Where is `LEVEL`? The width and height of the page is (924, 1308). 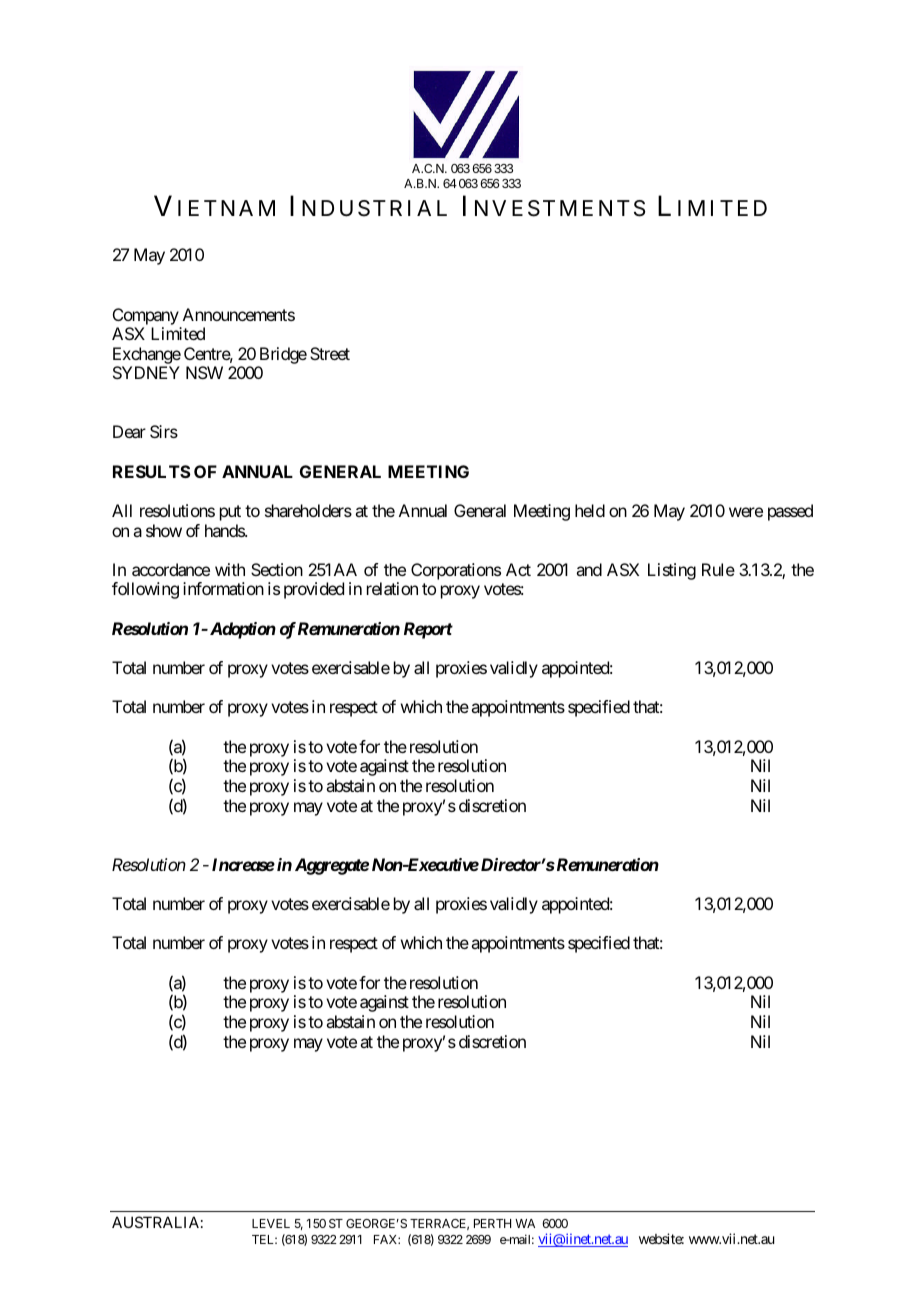 LEVEL is located at coordinates (271, 1223).
